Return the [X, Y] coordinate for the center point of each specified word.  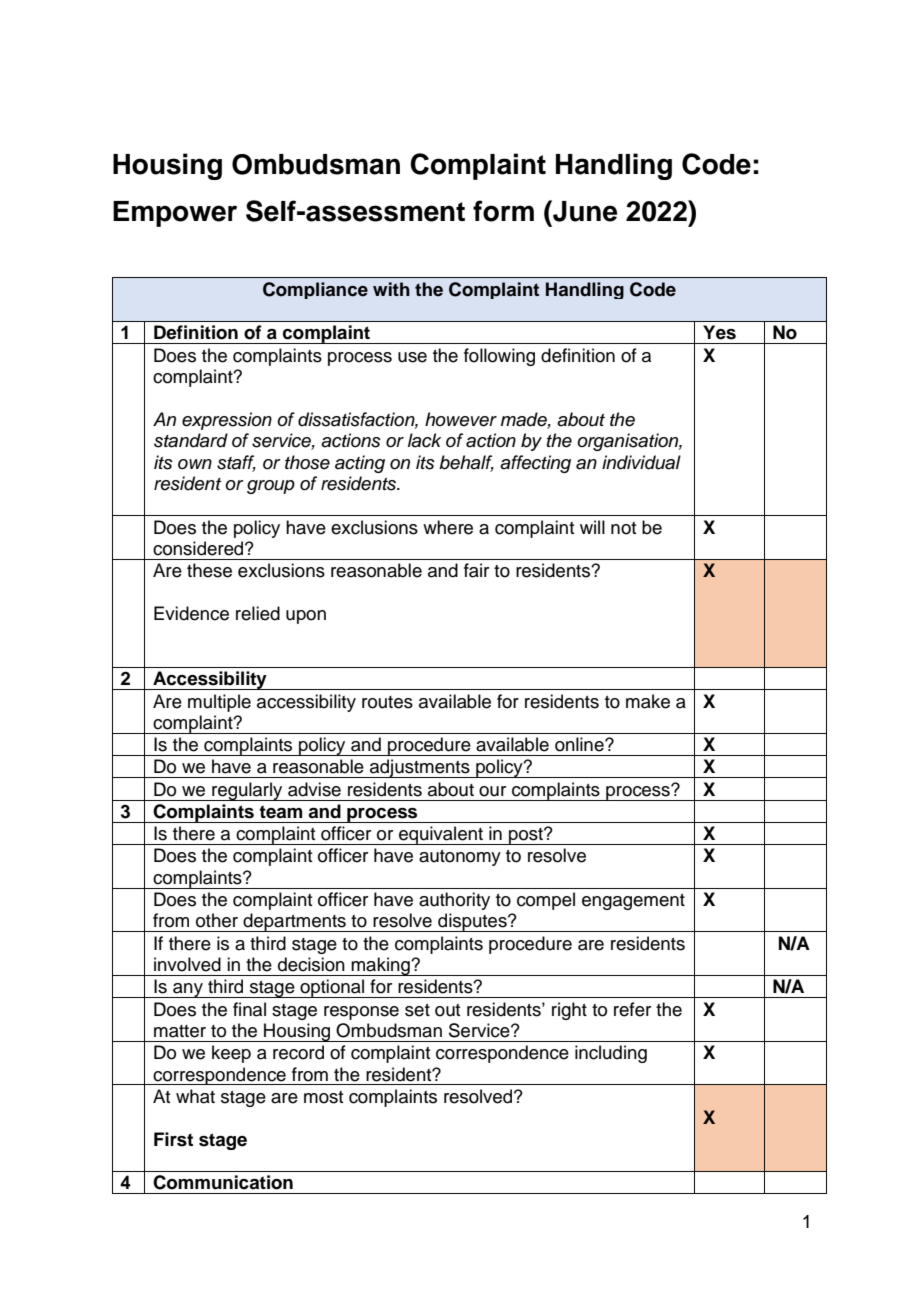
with [391, 289]
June [584, 211]
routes [387, 702]
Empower [175, 214]
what [195, 1096]
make [648, 701]
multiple [219, 703]
